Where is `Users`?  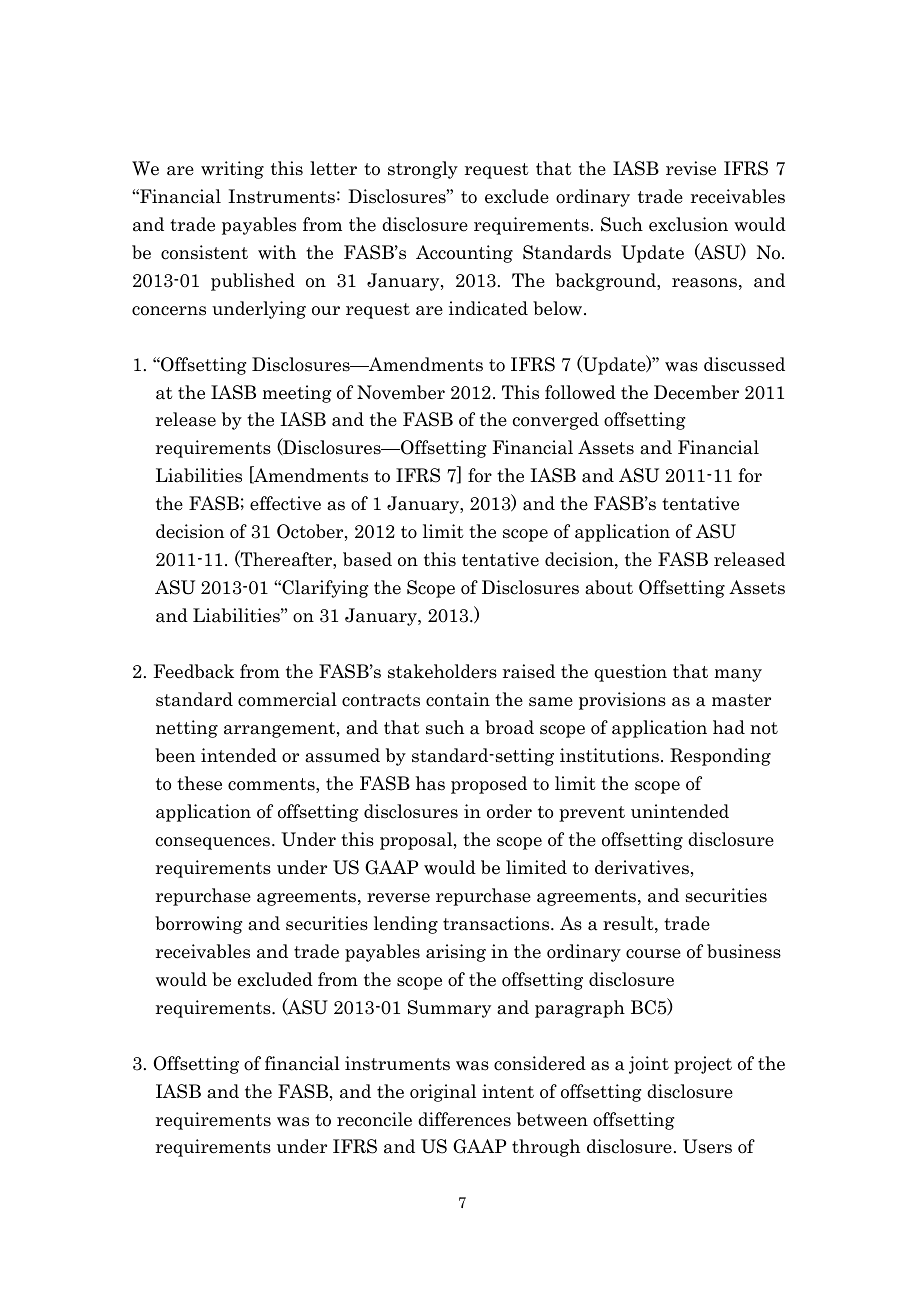 Users is located at coordinates (707, 1146).
